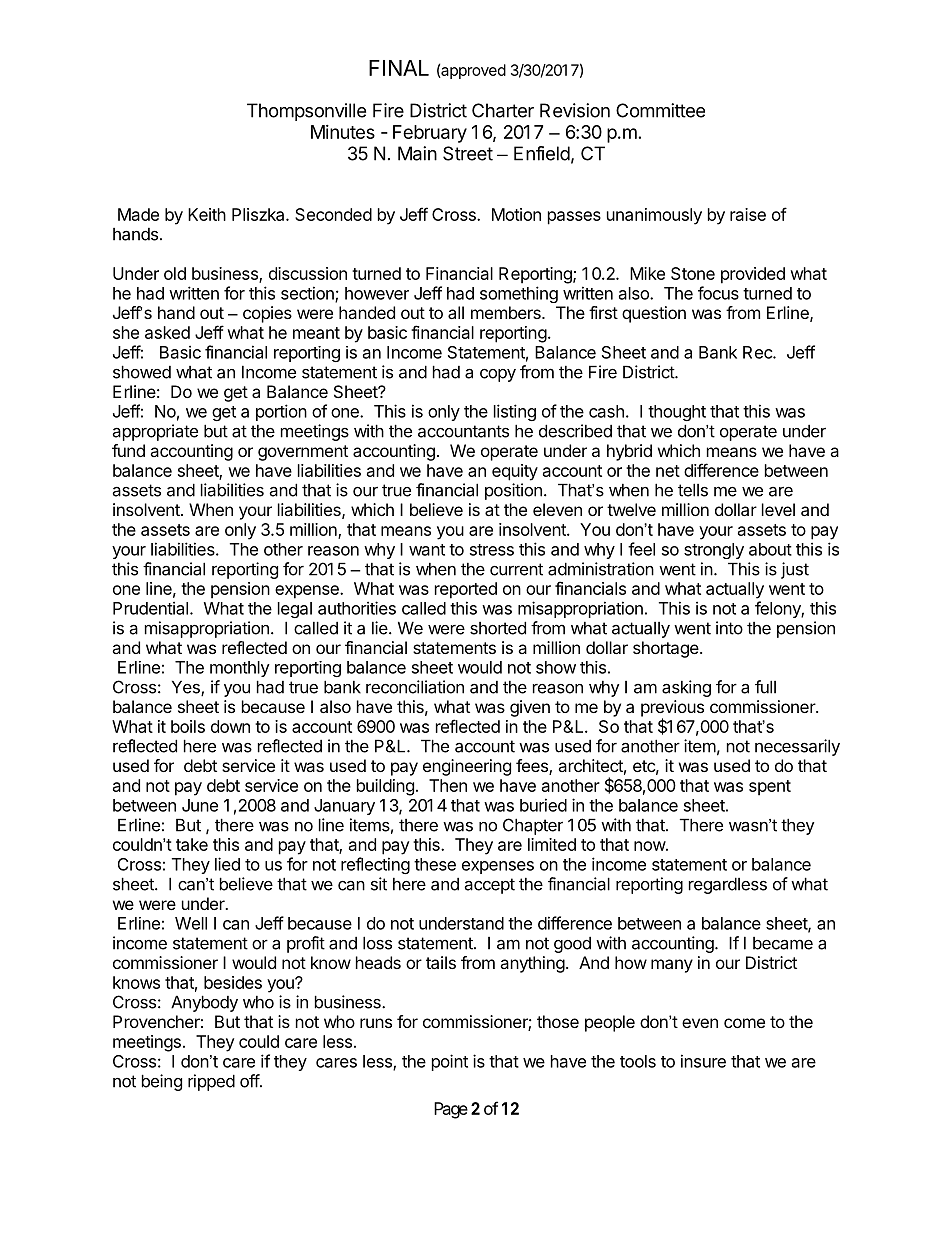 This page has width=952, height=1233. Describe the element at coordinates (503, 110) in the page. I see `Charter` at that location.
